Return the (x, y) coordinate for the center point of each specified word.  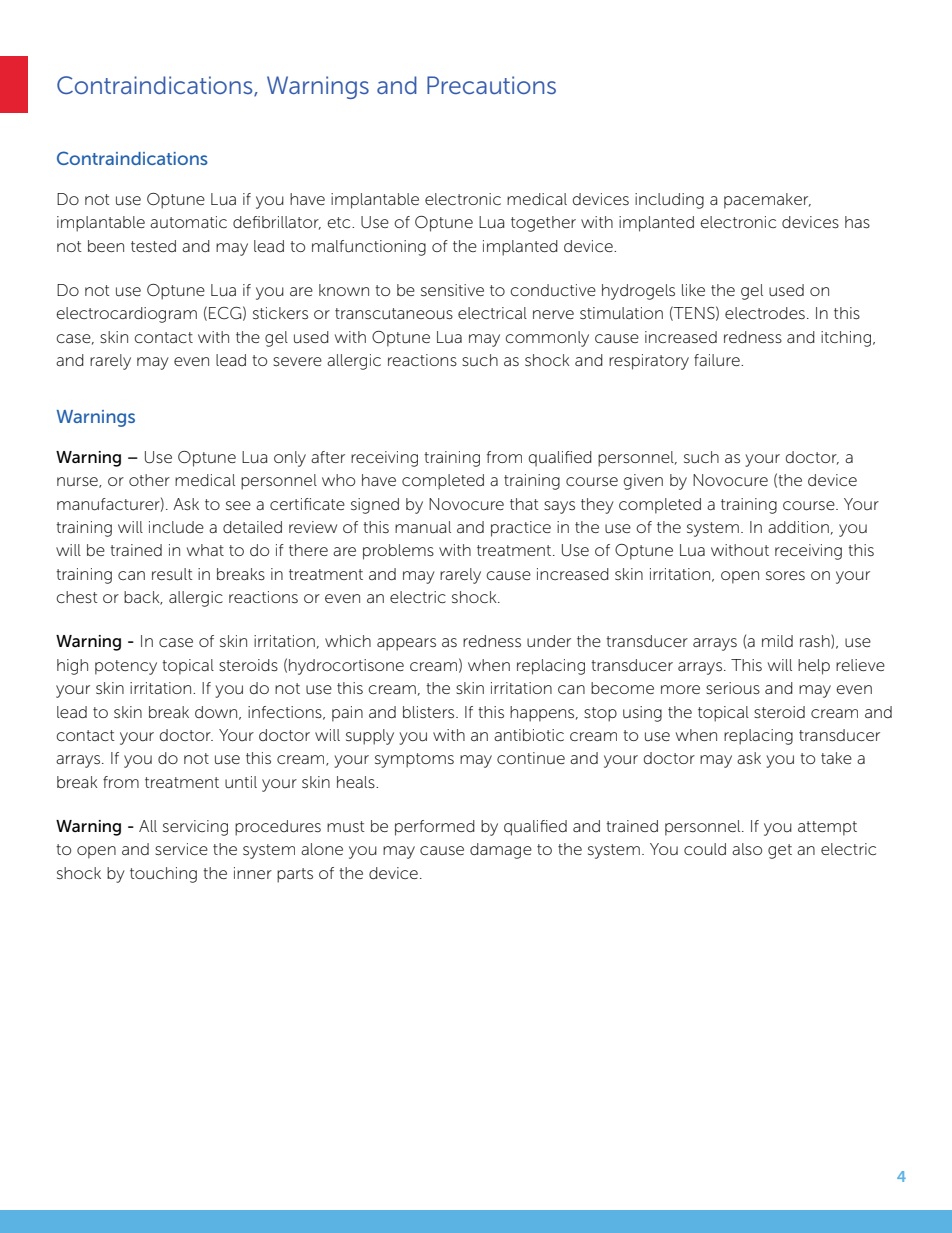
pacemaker (767, 201)
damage (501, 851)
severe (297, 361)
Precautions (491, 85)
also (747, 849)
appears (406, 644)
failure (718, 360)
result (172, 574)
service (181, 849)
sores (785, 575)
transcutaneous (394, 314)
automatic (188, 222)
